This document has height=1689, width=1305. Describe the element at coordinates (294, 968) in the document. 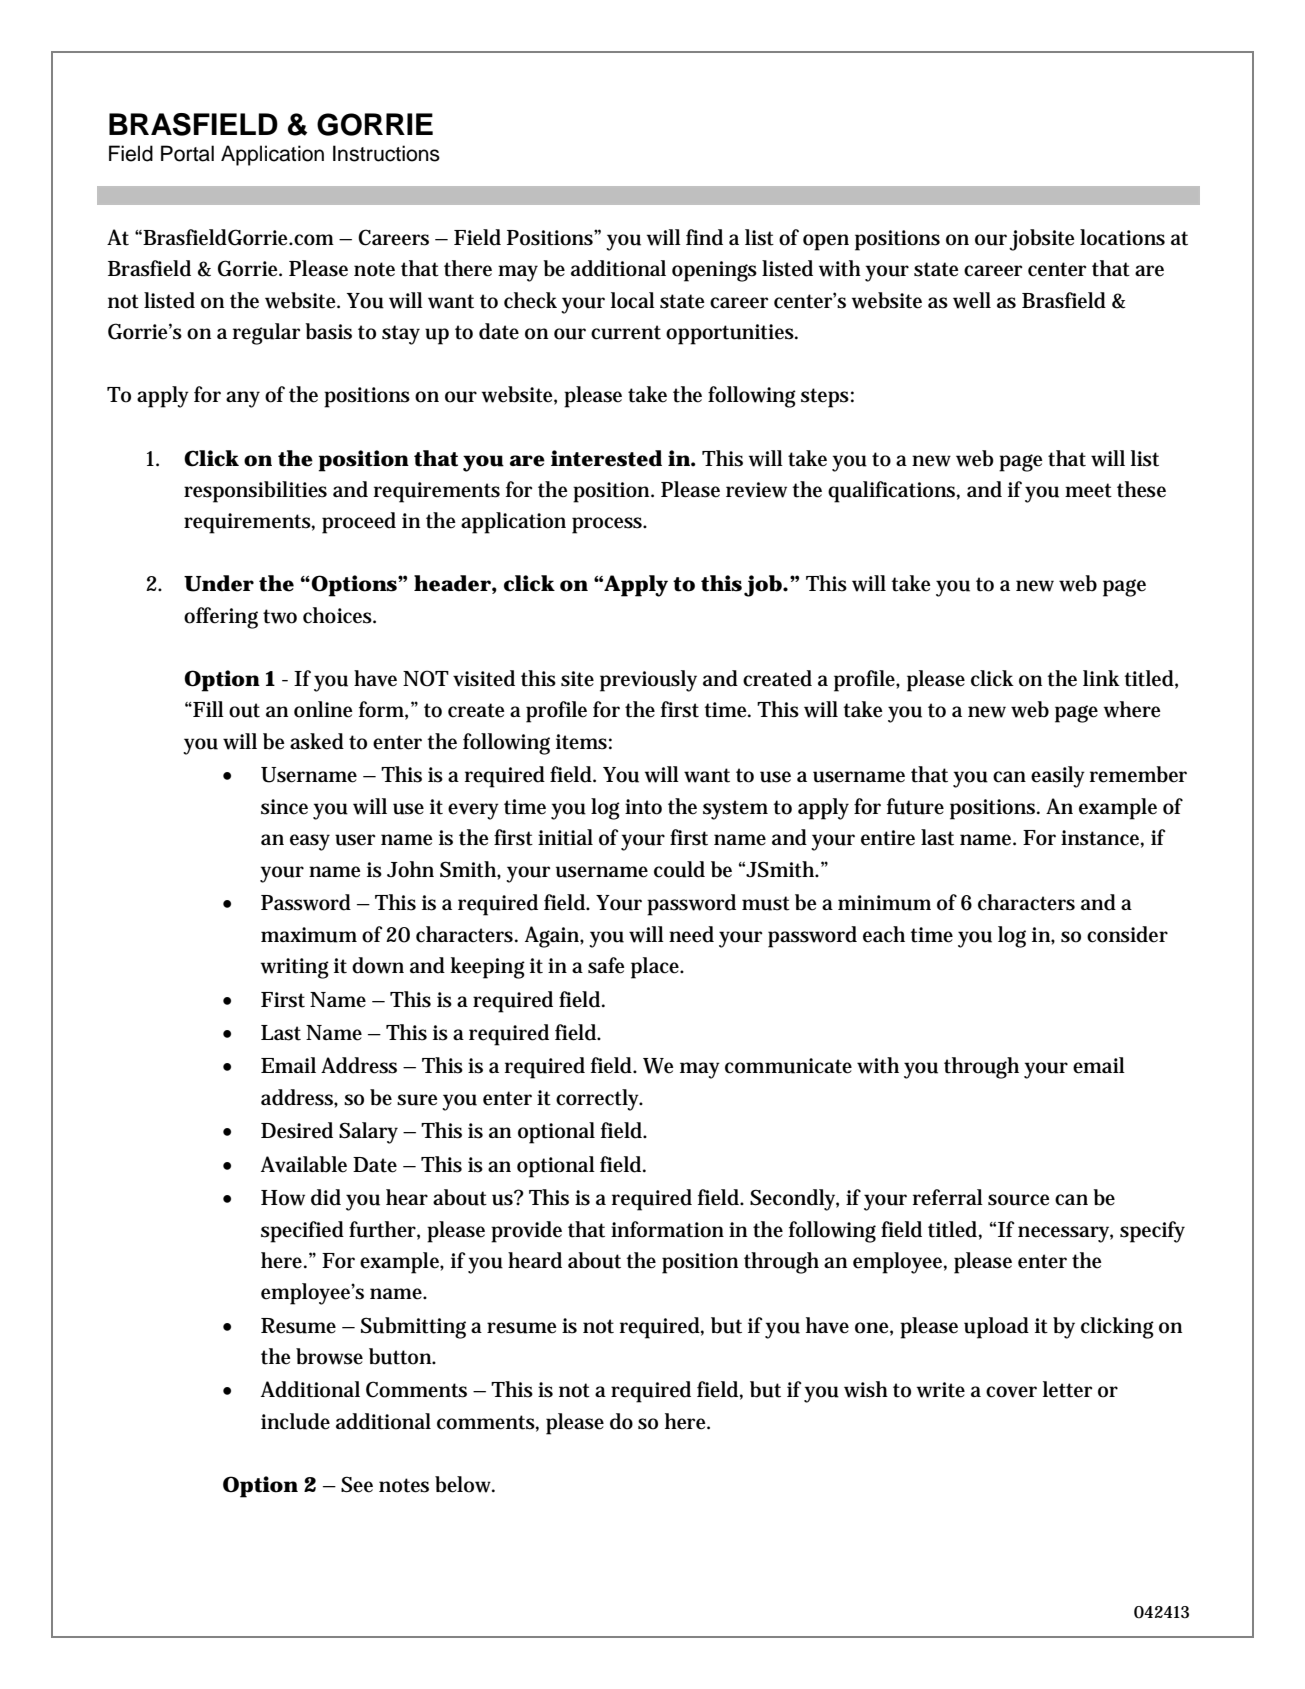

I see `writing` at that location.
